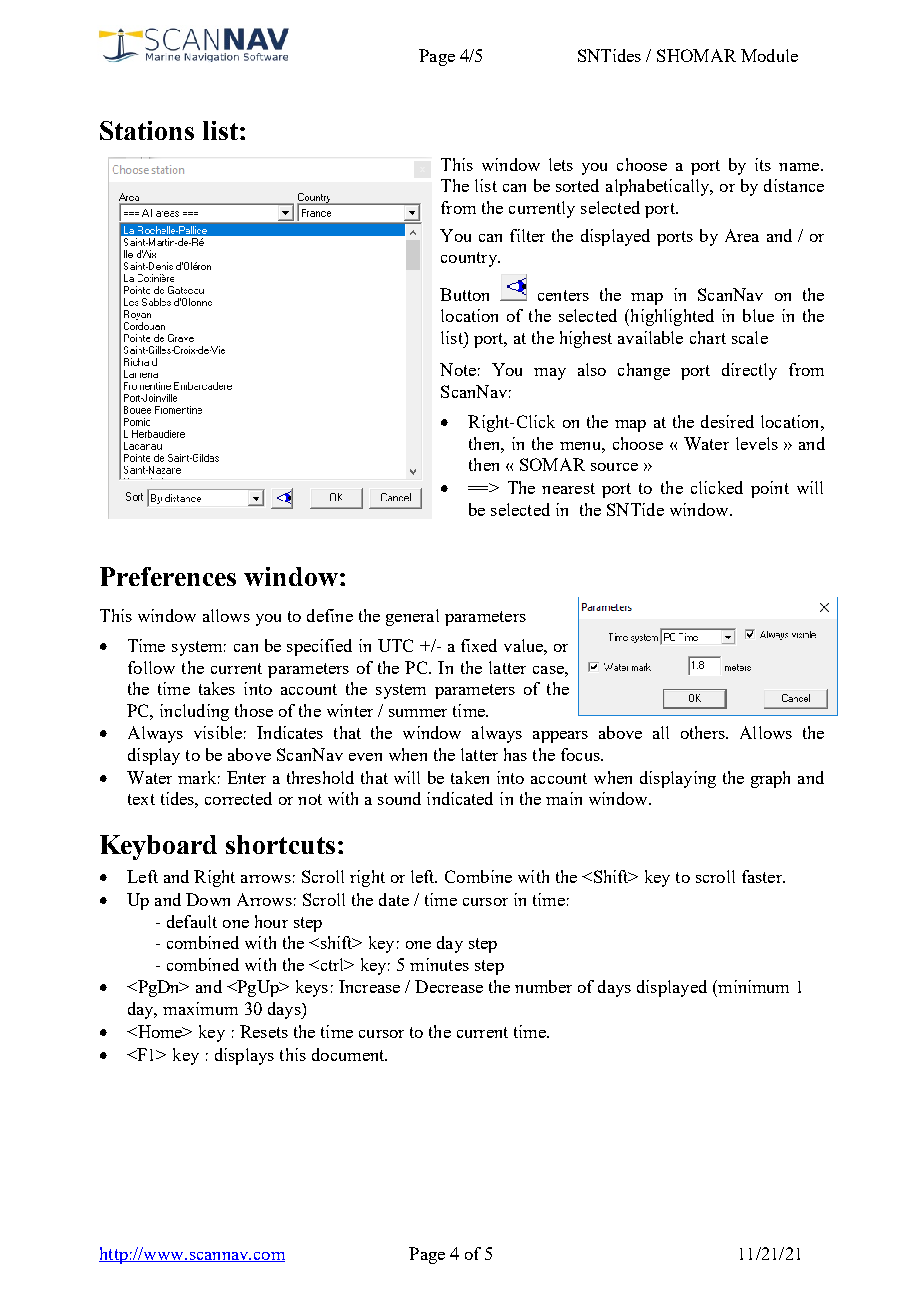  I want to click on lets, so click(561, 164).
